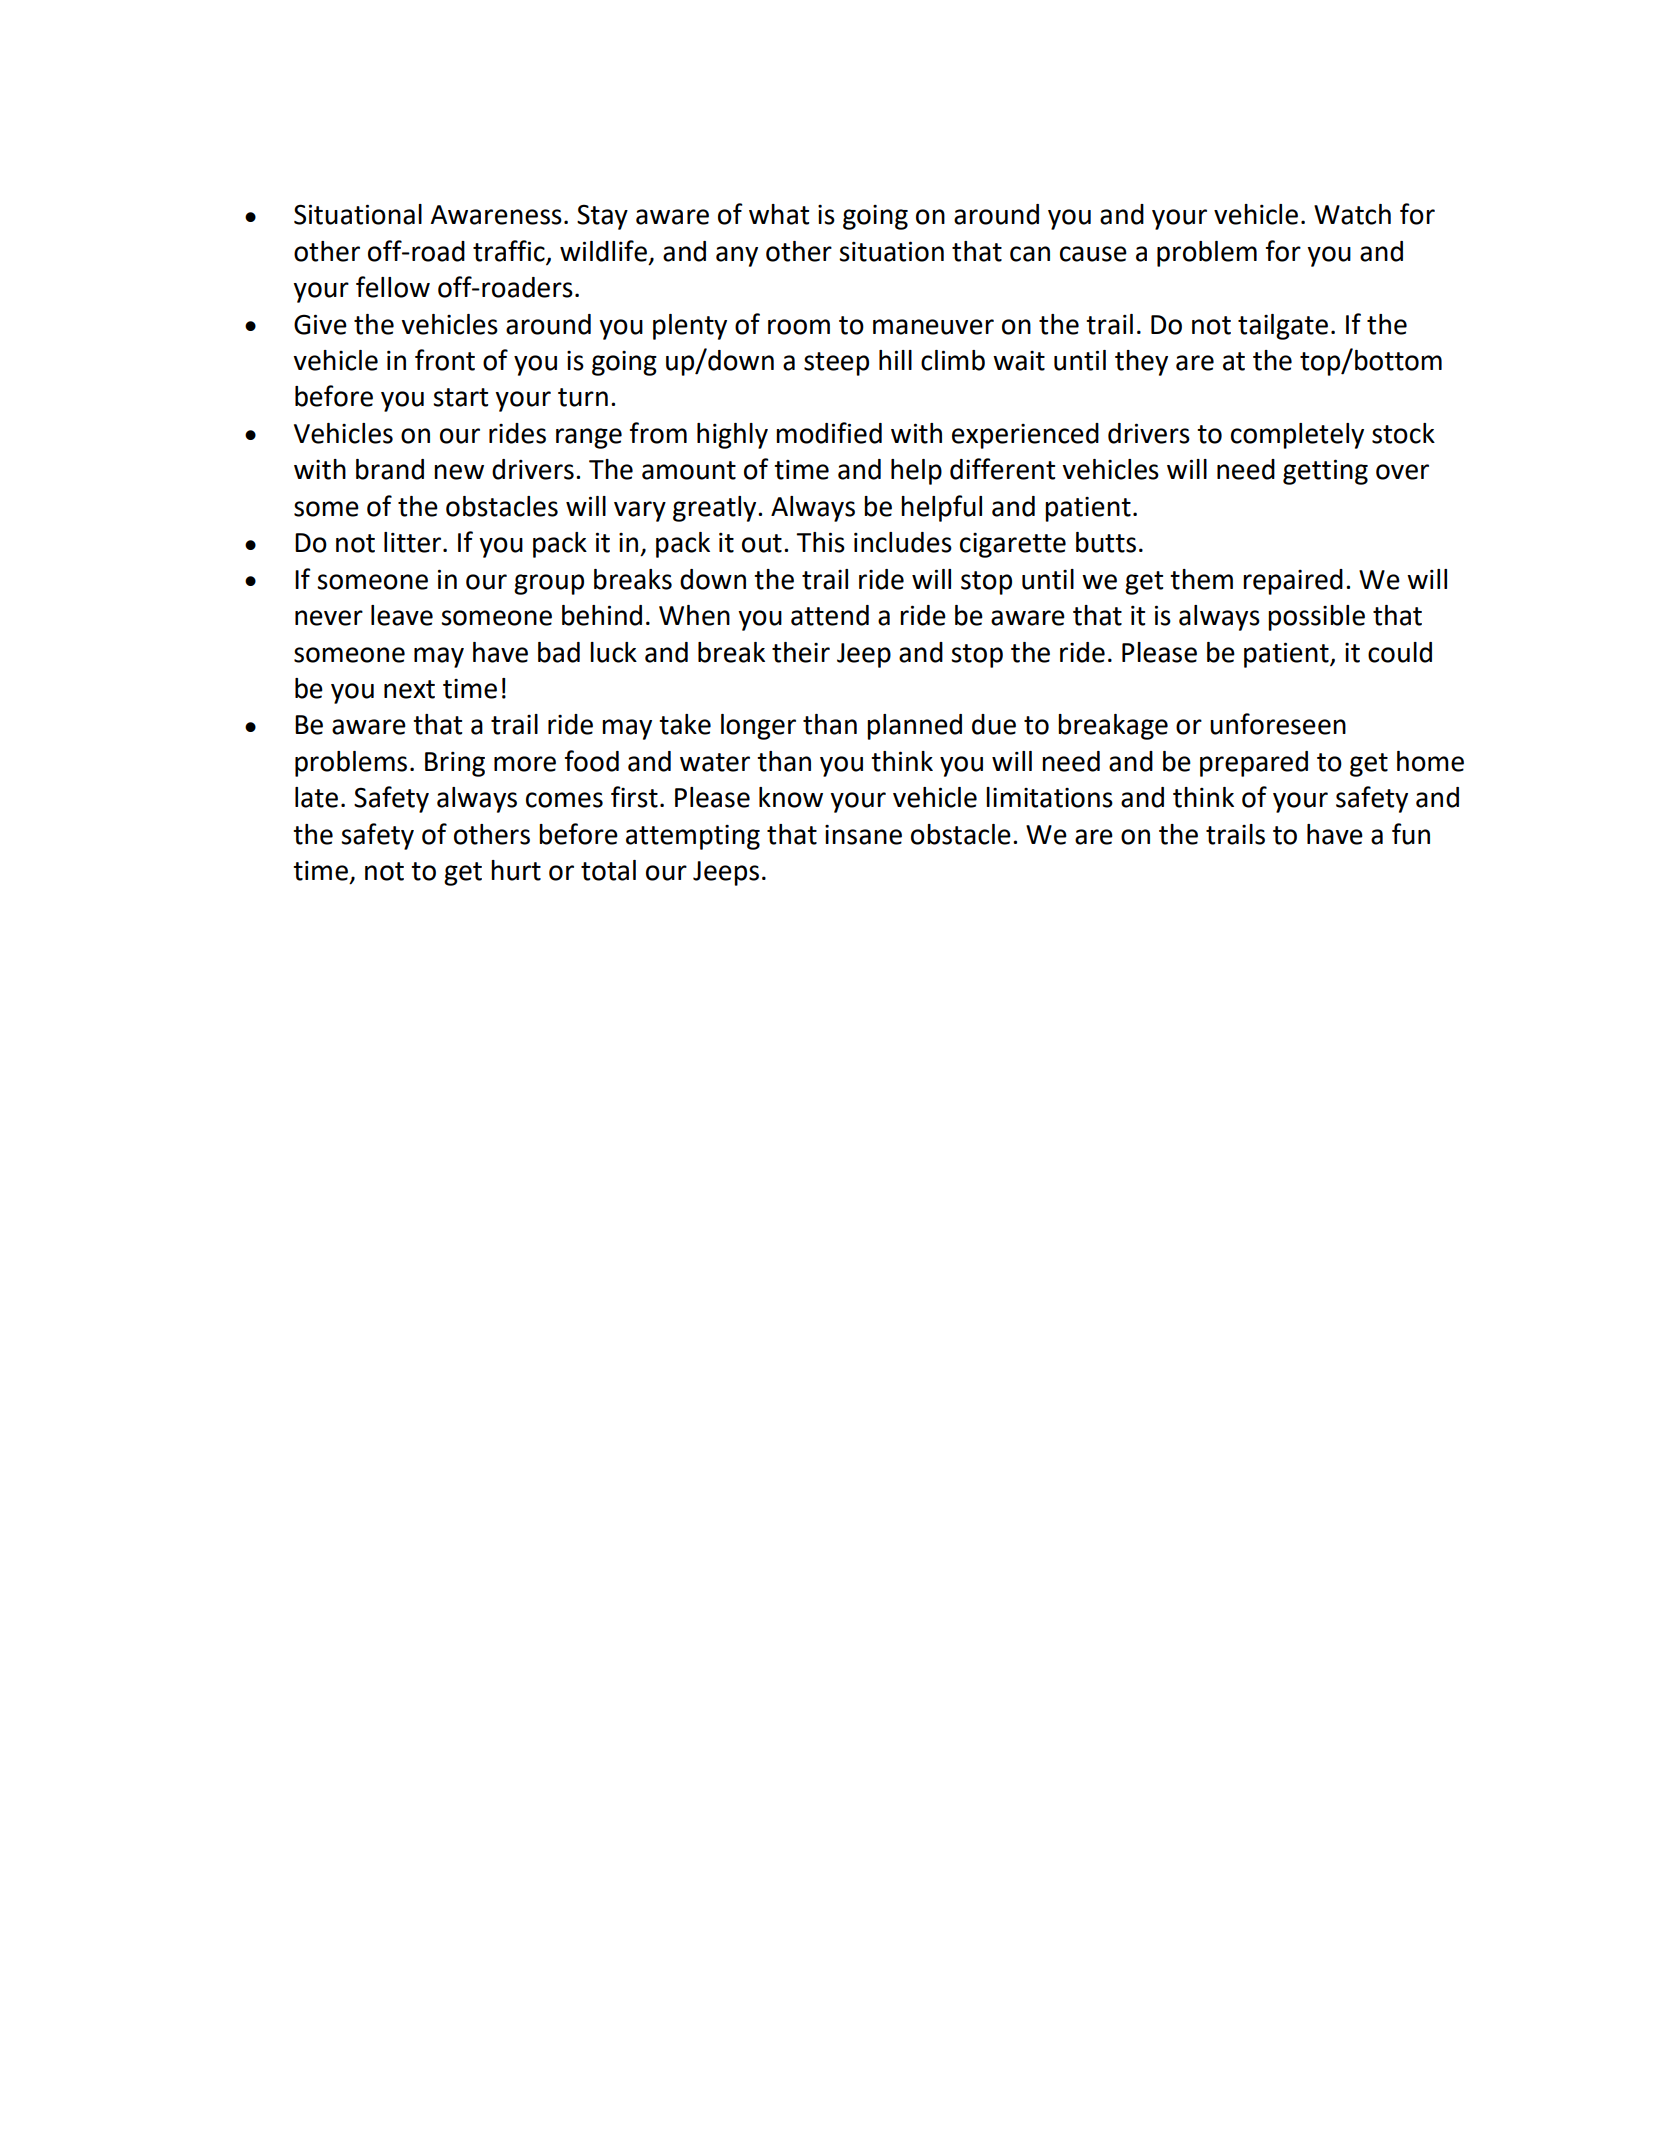  Describe the element at coordinates (903, 542) in the image. I see `includes` at that location.
